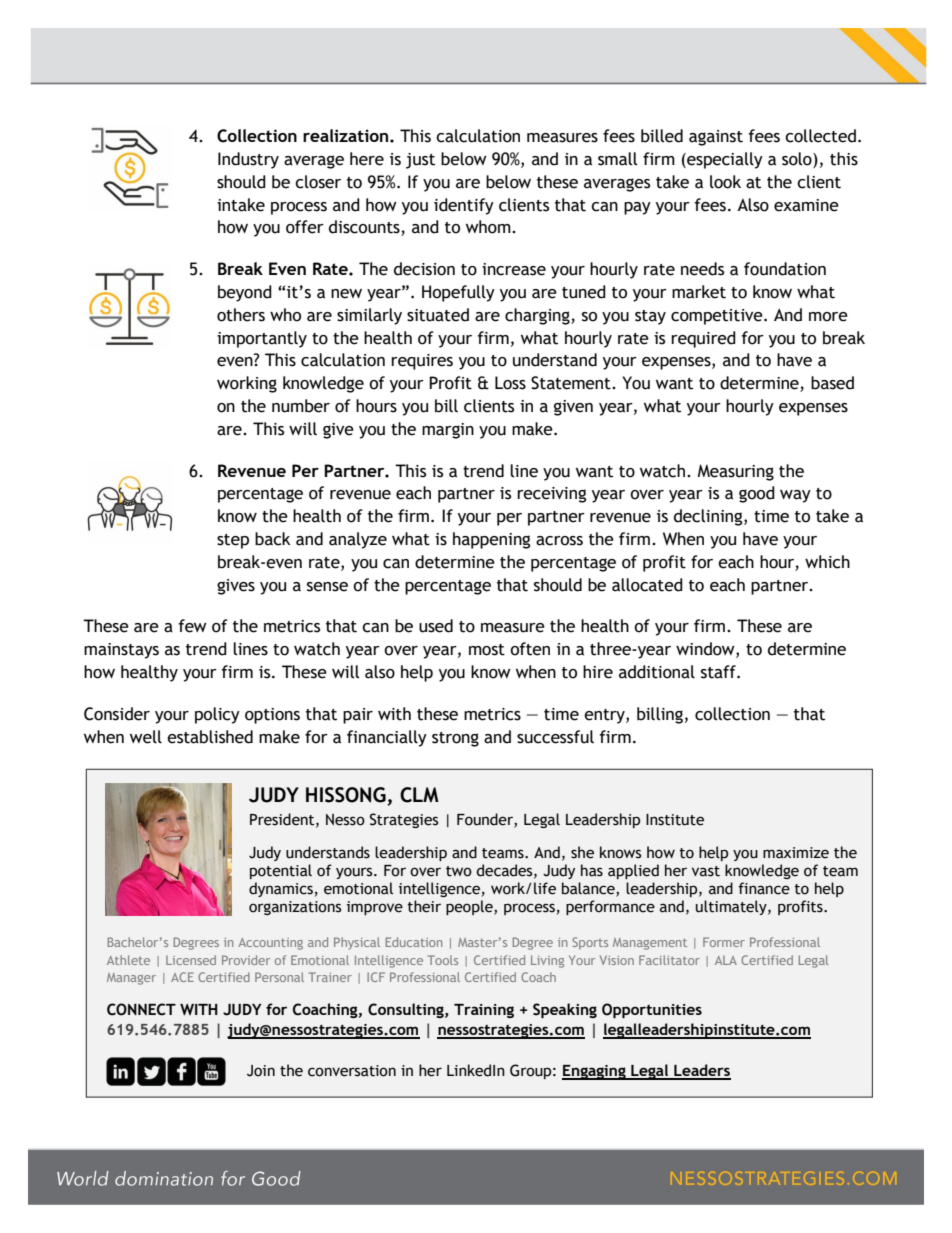 The height and width of the image is (1233, 952). I want to click on just, so click(420, 161).
